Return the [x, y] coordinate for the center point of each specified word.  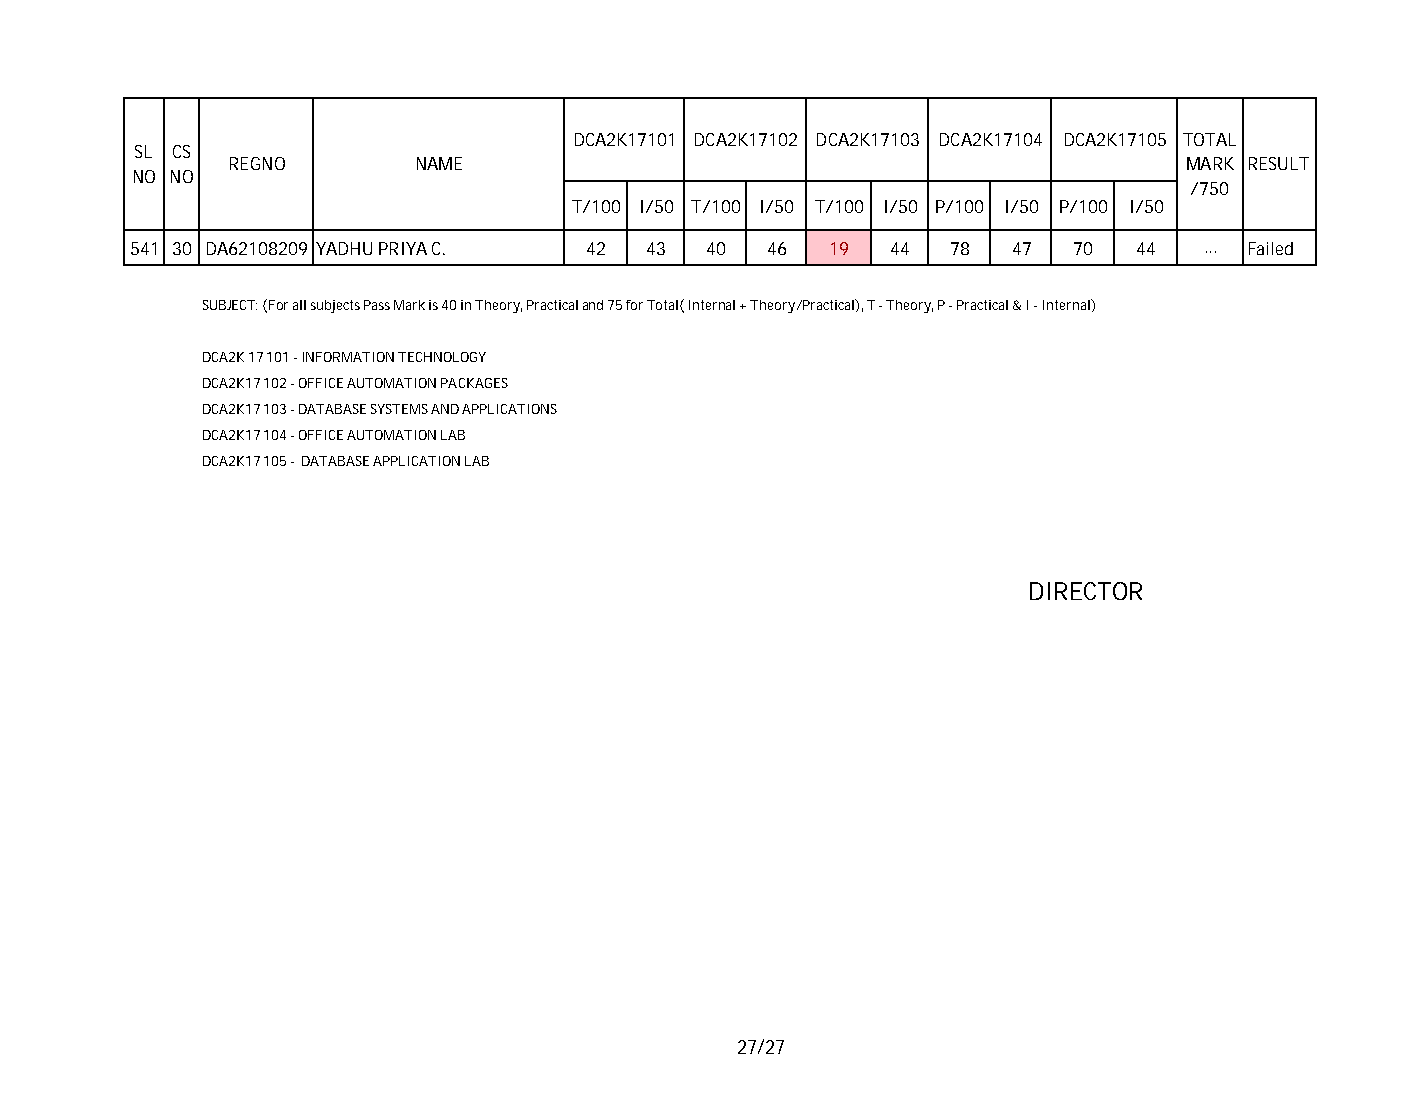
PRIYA [403, 248]
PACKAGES [474, 383]
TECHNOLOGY [442, 357]
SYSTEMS [399, 409]
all [299, 305]
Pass [377, 305]
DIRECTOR [1086, 591]
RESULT [1279, 163]
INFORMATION [348, 357]
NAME [439, 163]
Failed [1271, 248]
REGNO [257, 163]
